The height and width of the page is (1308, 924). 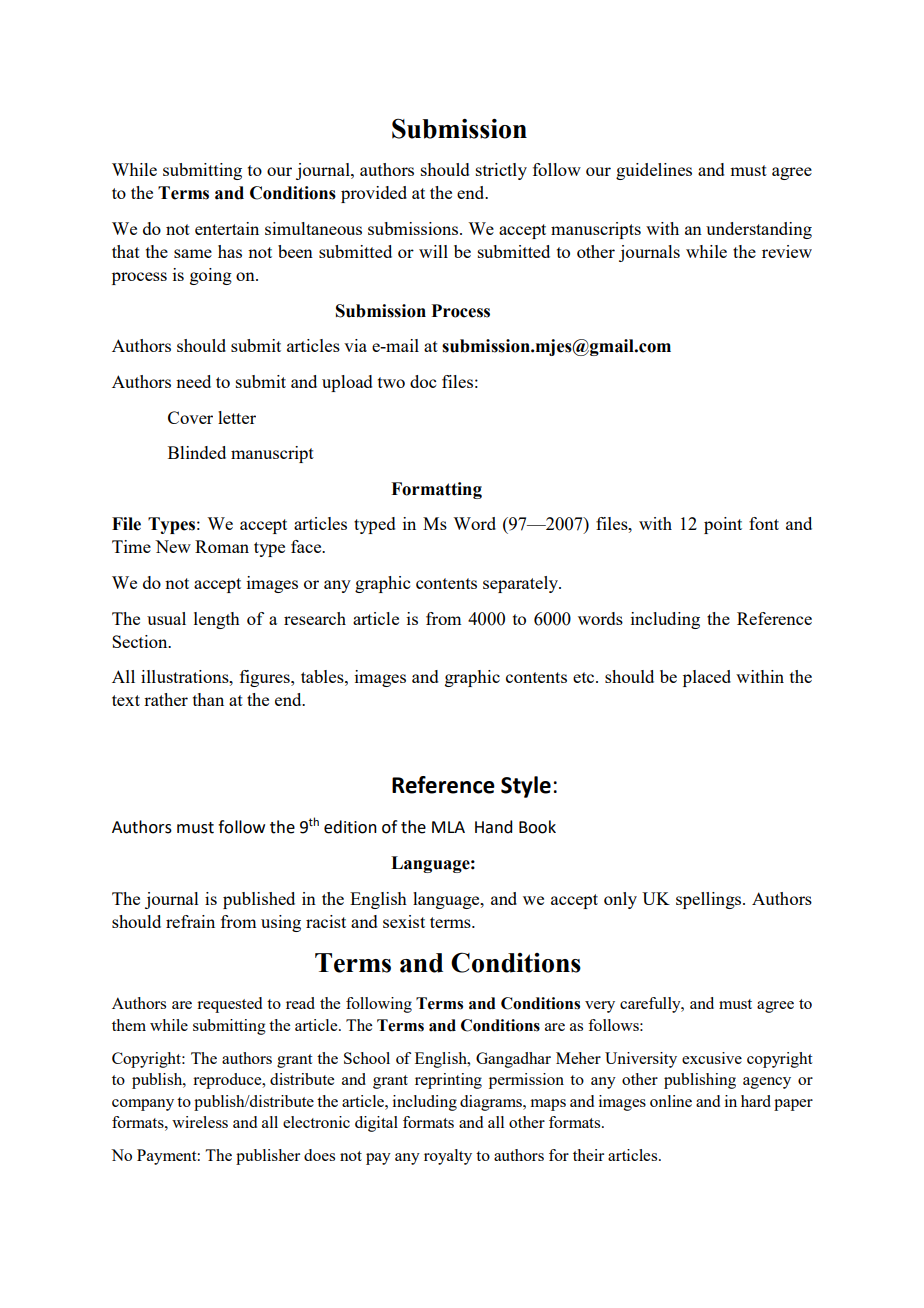 What do you see at coordinates (710, 900) in the page?
I see `spellings` at bounding box center [710, 900].
